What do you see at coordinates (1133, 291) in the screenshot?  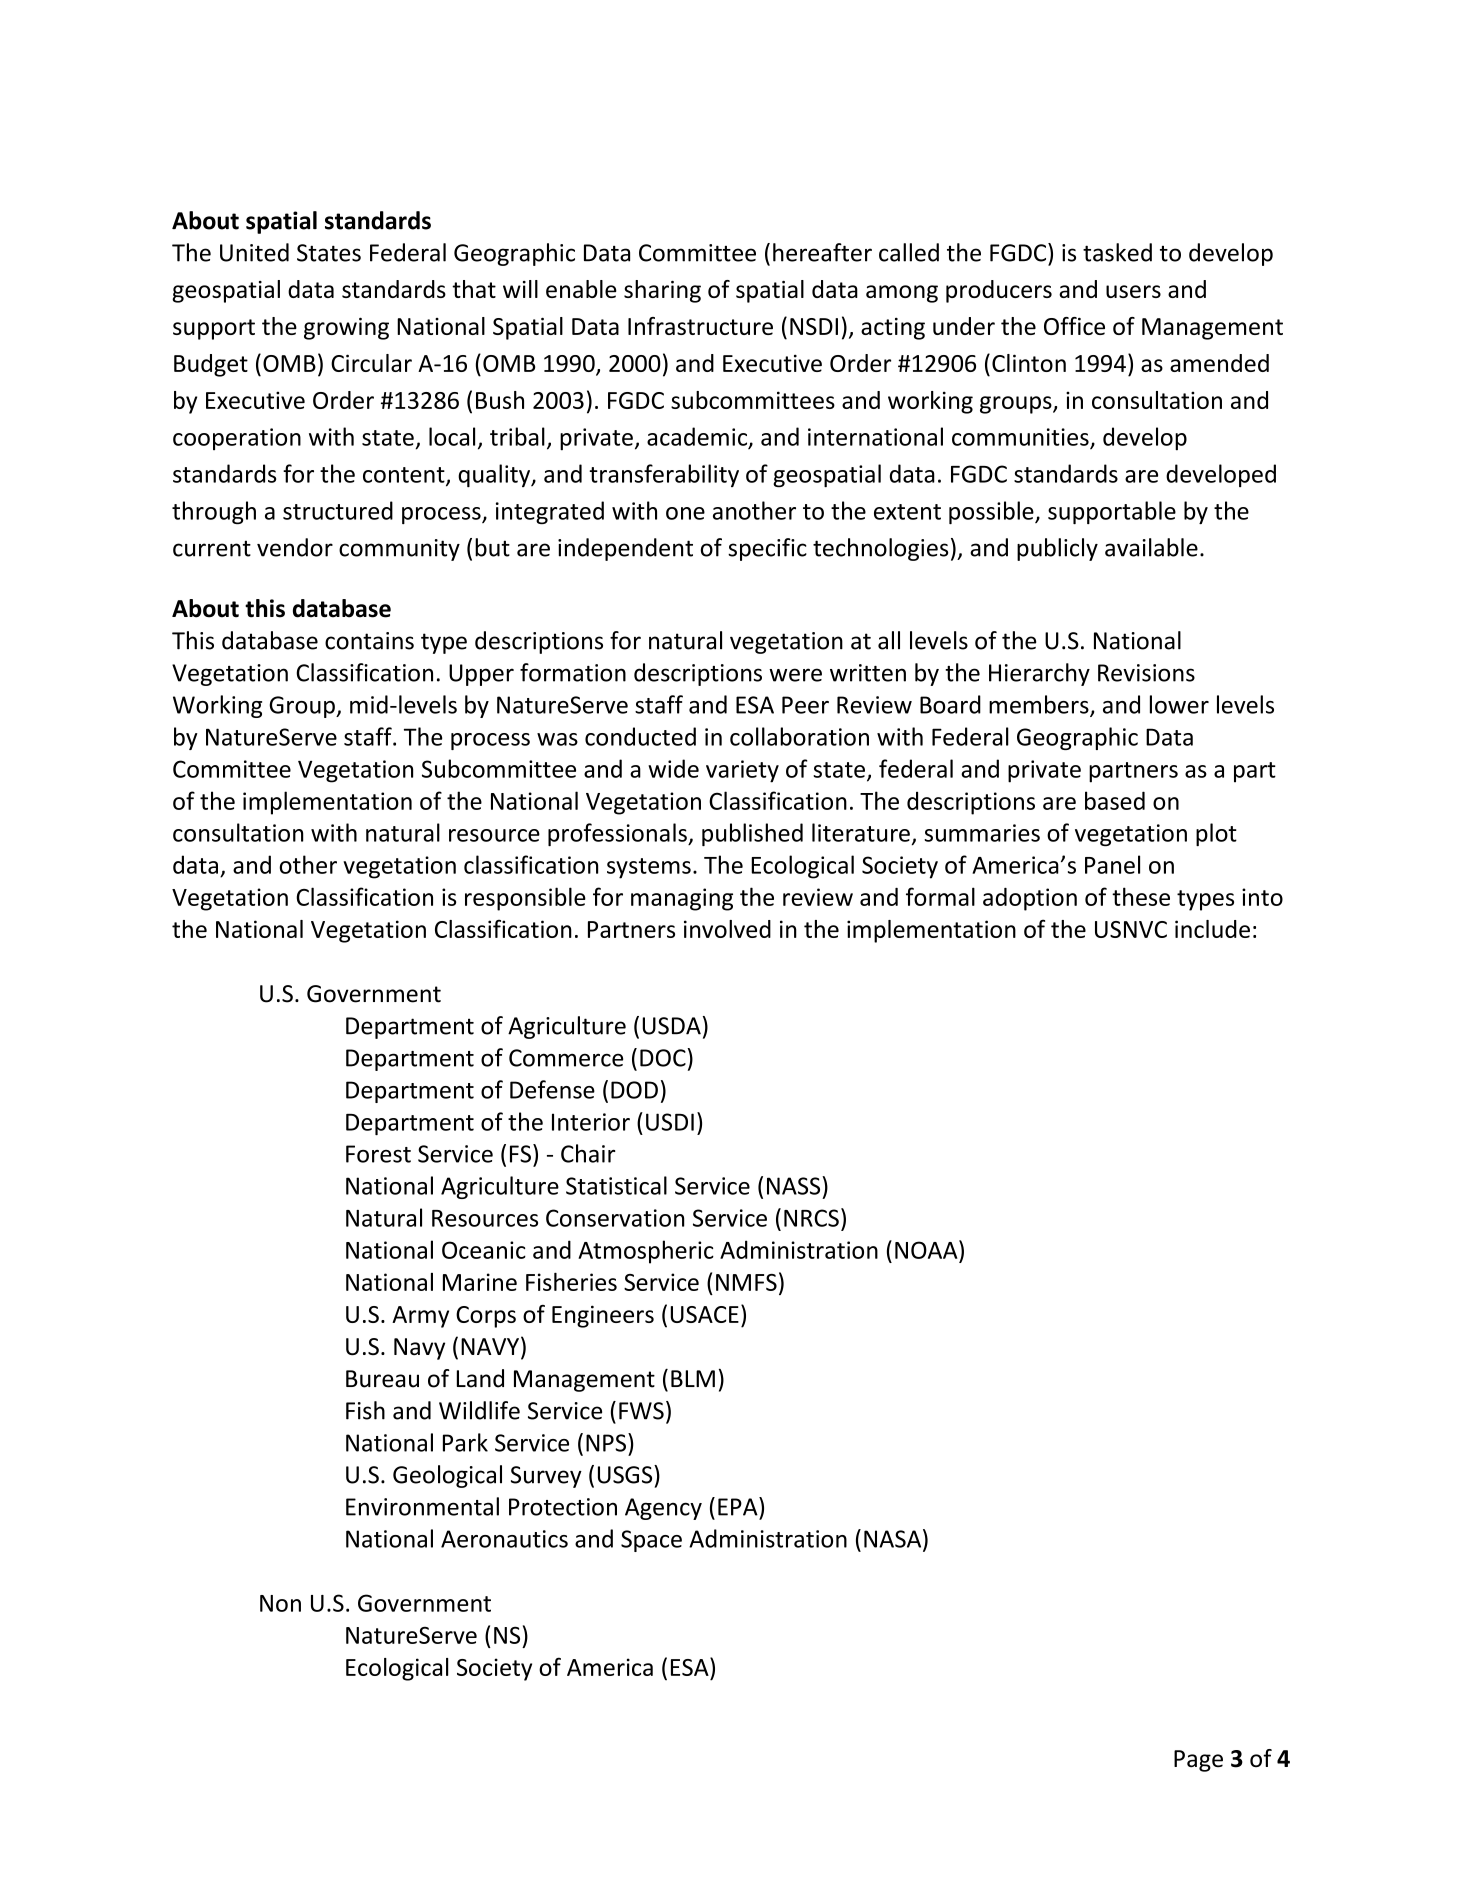 I see `users` at bounding box center [1133, 291].
